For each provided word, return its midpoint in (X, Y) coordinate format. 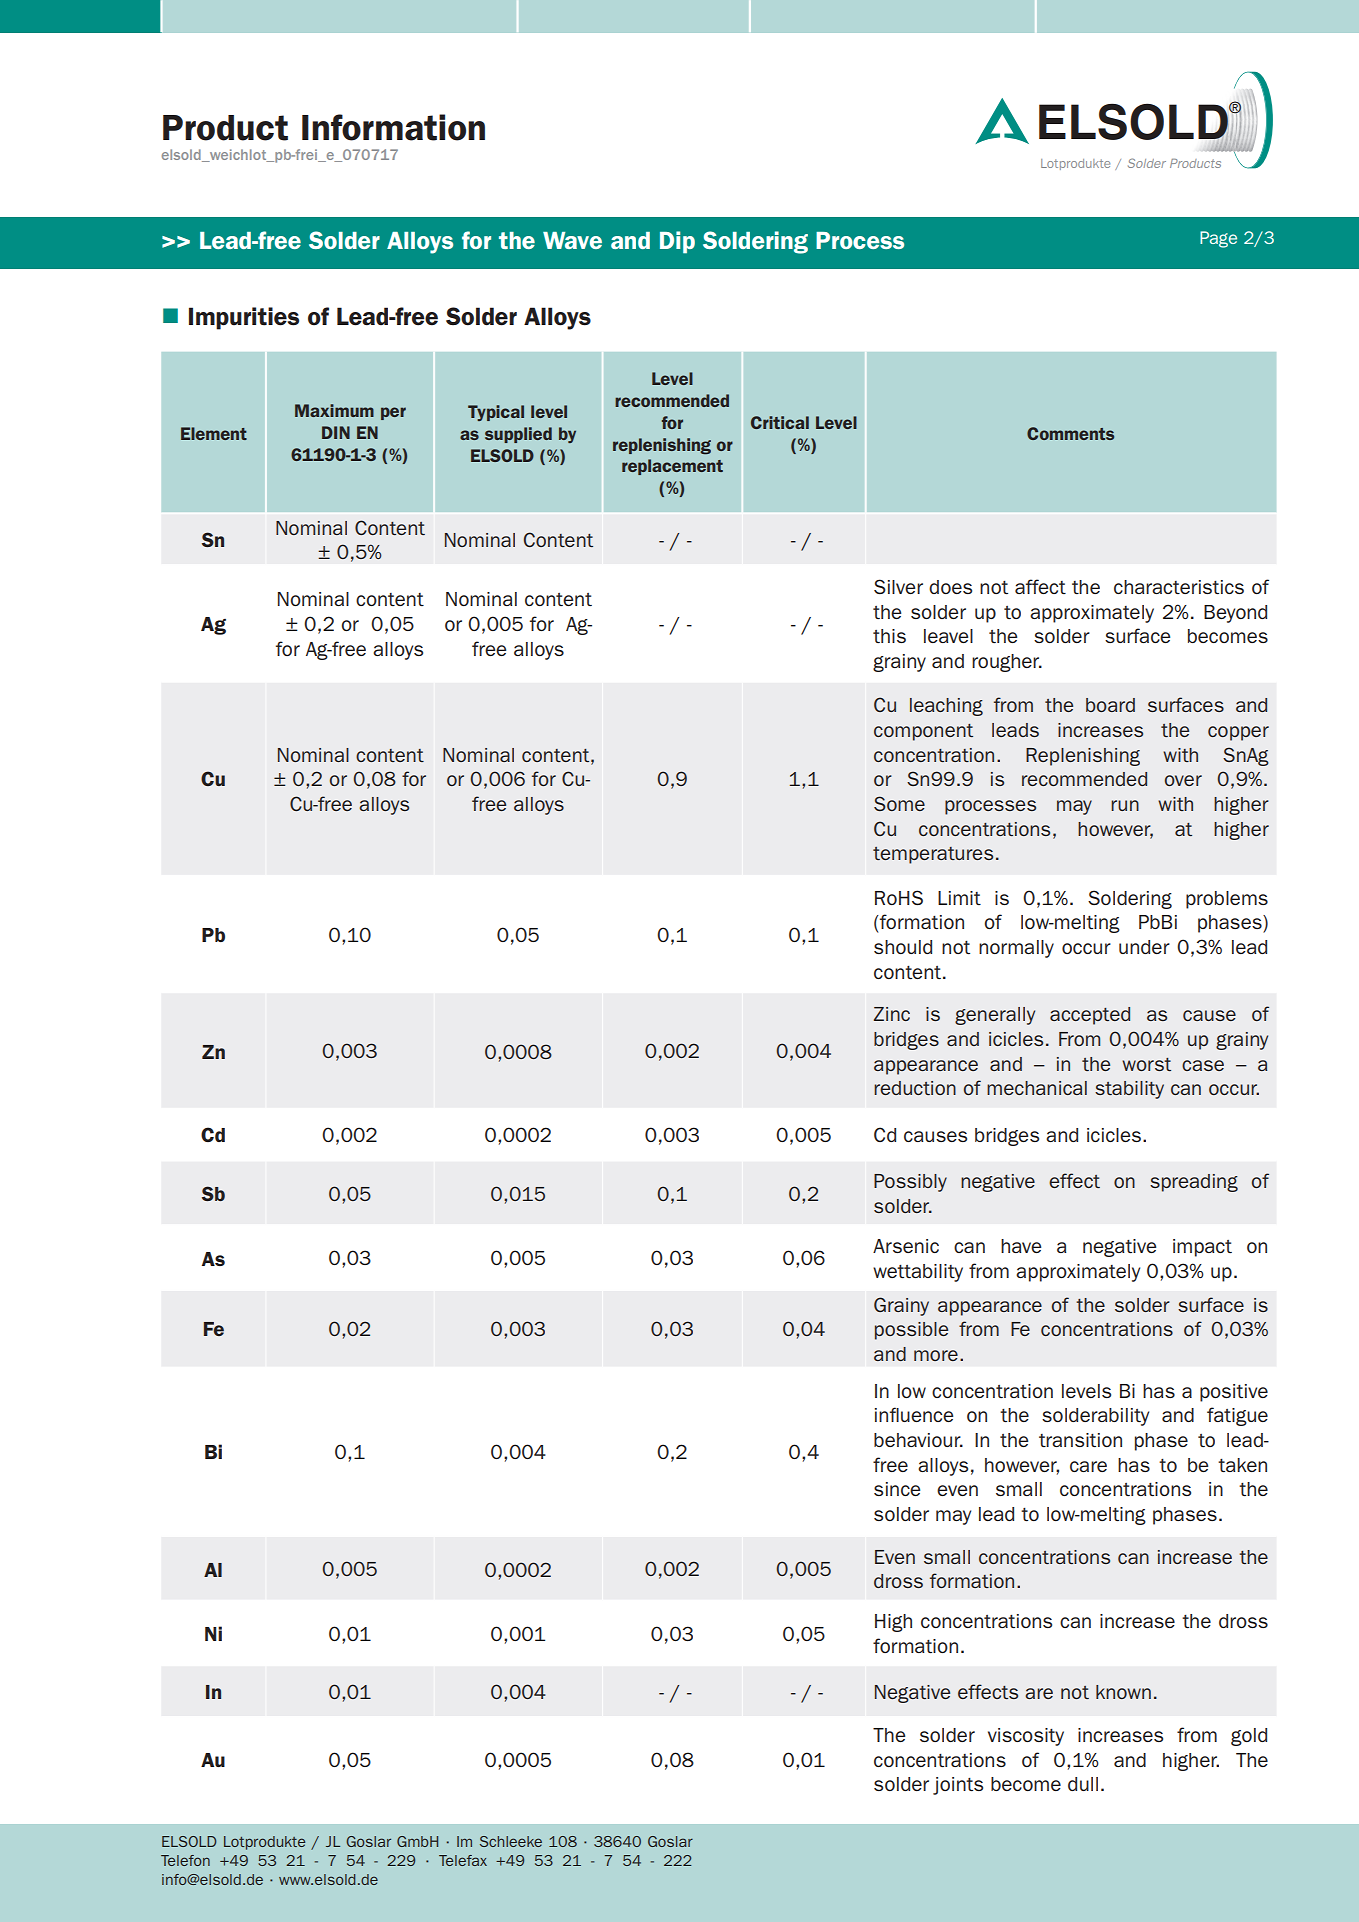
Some (899, 803)
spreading (1194, 1183)
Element (214, 433)
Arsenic (906, 1246)
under (1144, 947)
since (897, 1489)
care (1088, 1466)
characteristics (1179, 587)
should (903, 947)
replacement (672, 467)
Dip (677, 242)
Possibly (910, 1183)
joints (958, 1786)
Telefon (185, 1860)
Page (1218, 239)
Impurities (244, 318)
